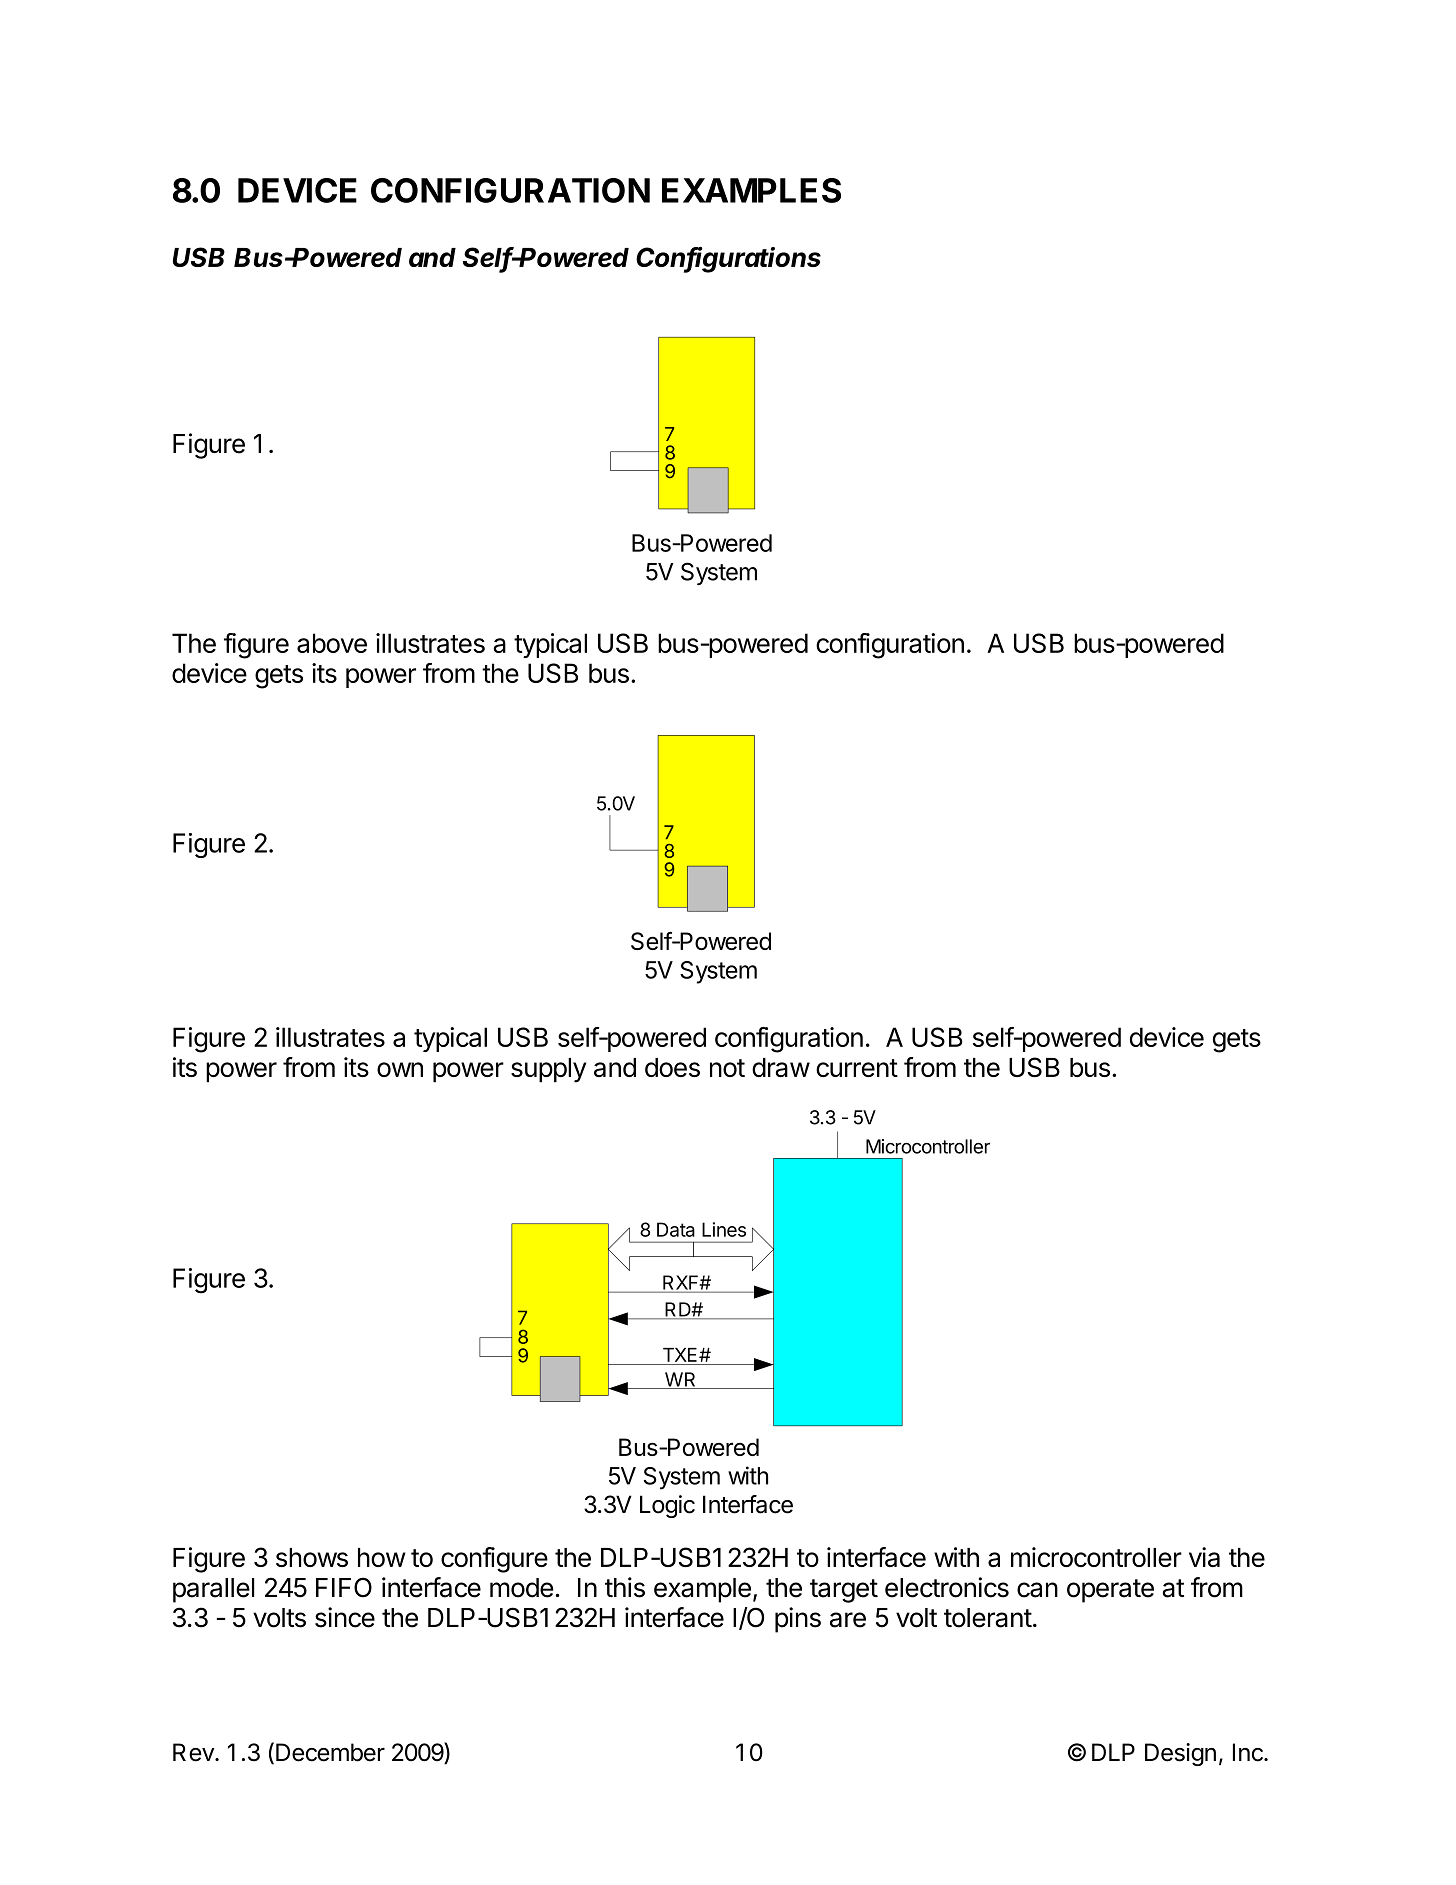 The height and width of the document is (1885, 1456). Describe the element at coordinates (676, 1229) in the document. I see `Data` at that location.
